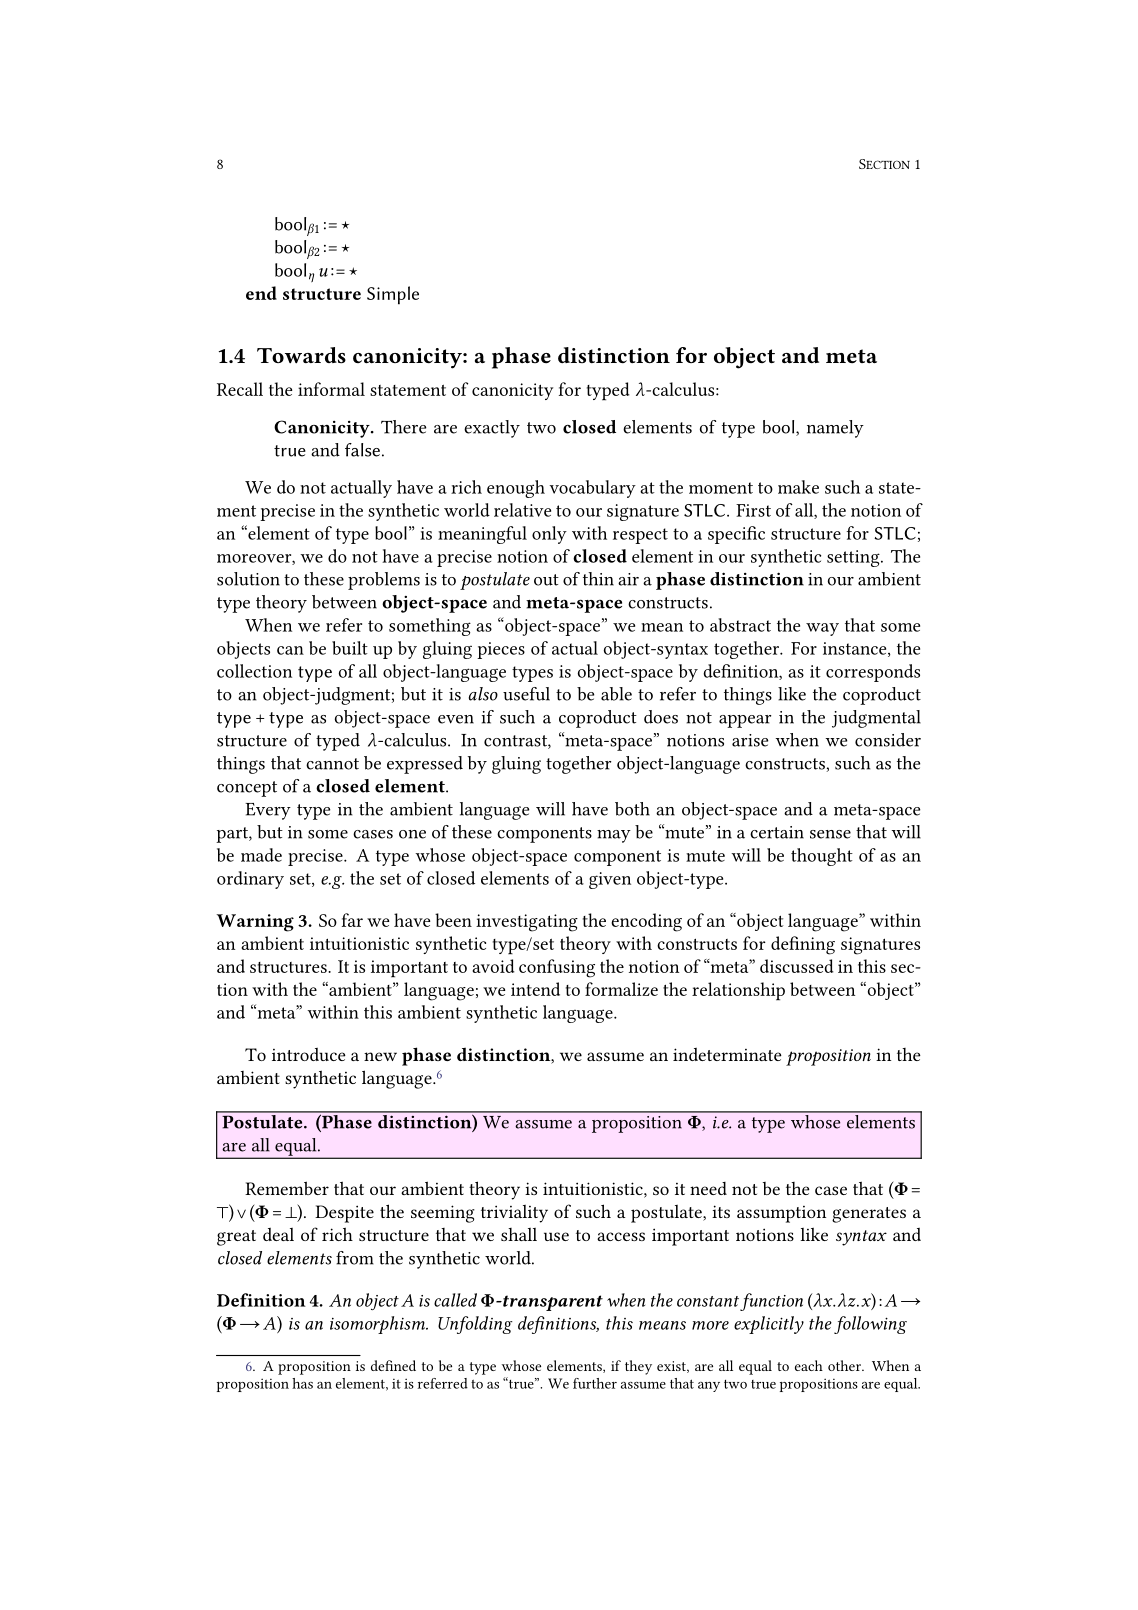 Image resolution: width=1138 pixels, height=1610 pixels. I want to click on sense, so click(830, 834).
